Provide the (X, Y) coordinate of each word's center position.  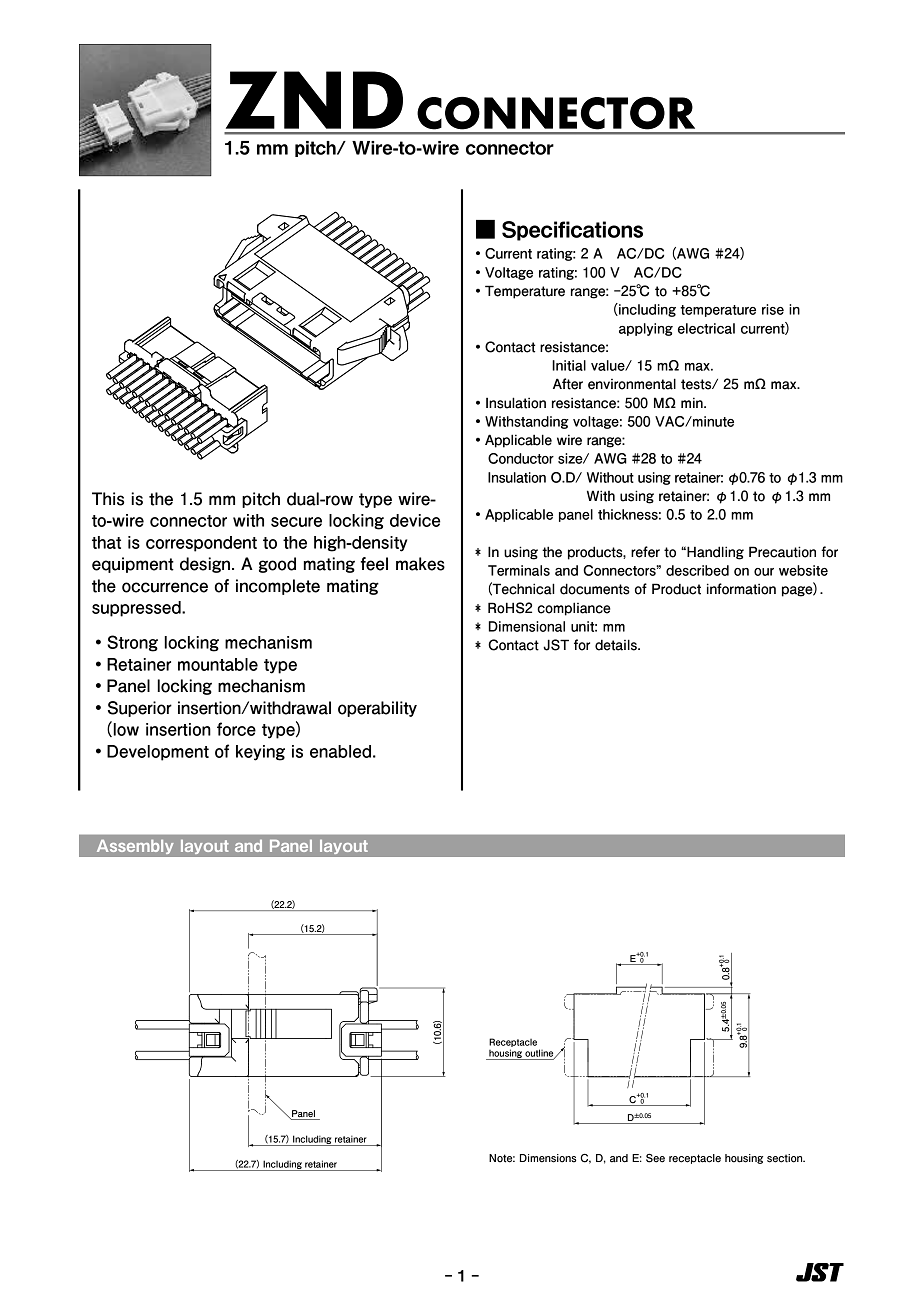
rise (773, 309)
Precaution (782, 552)
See (655, 1158)
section (786, 1158)
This (108, 499)
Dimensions (548, 1158)
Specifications (572, 231)
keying (260, 753)
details (617, 645)
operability (377, 709)
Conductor (521, 458)
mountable (218, 664)
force (236, 729)
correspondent (201, 544)
